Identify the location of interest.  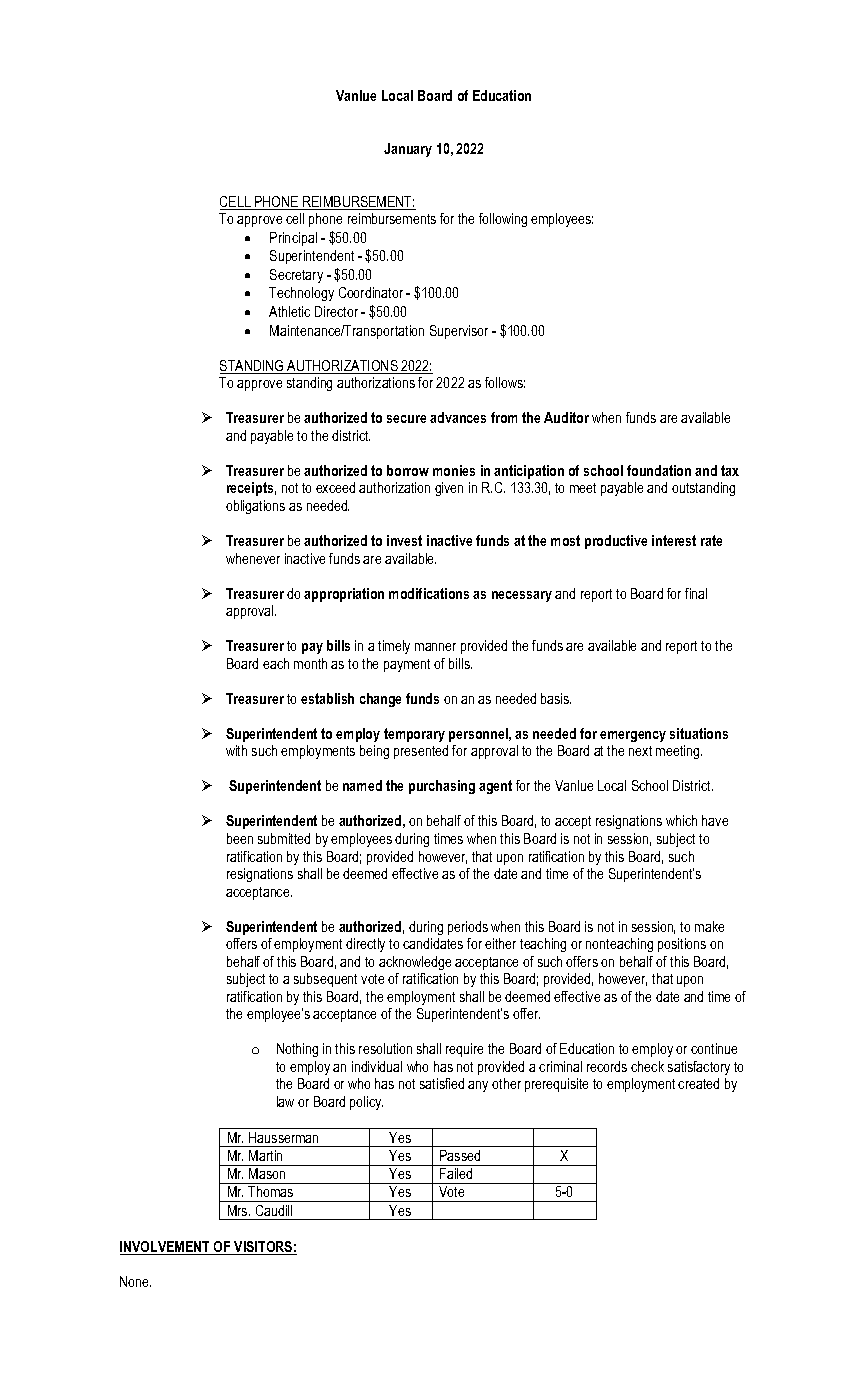
(674, 540).
